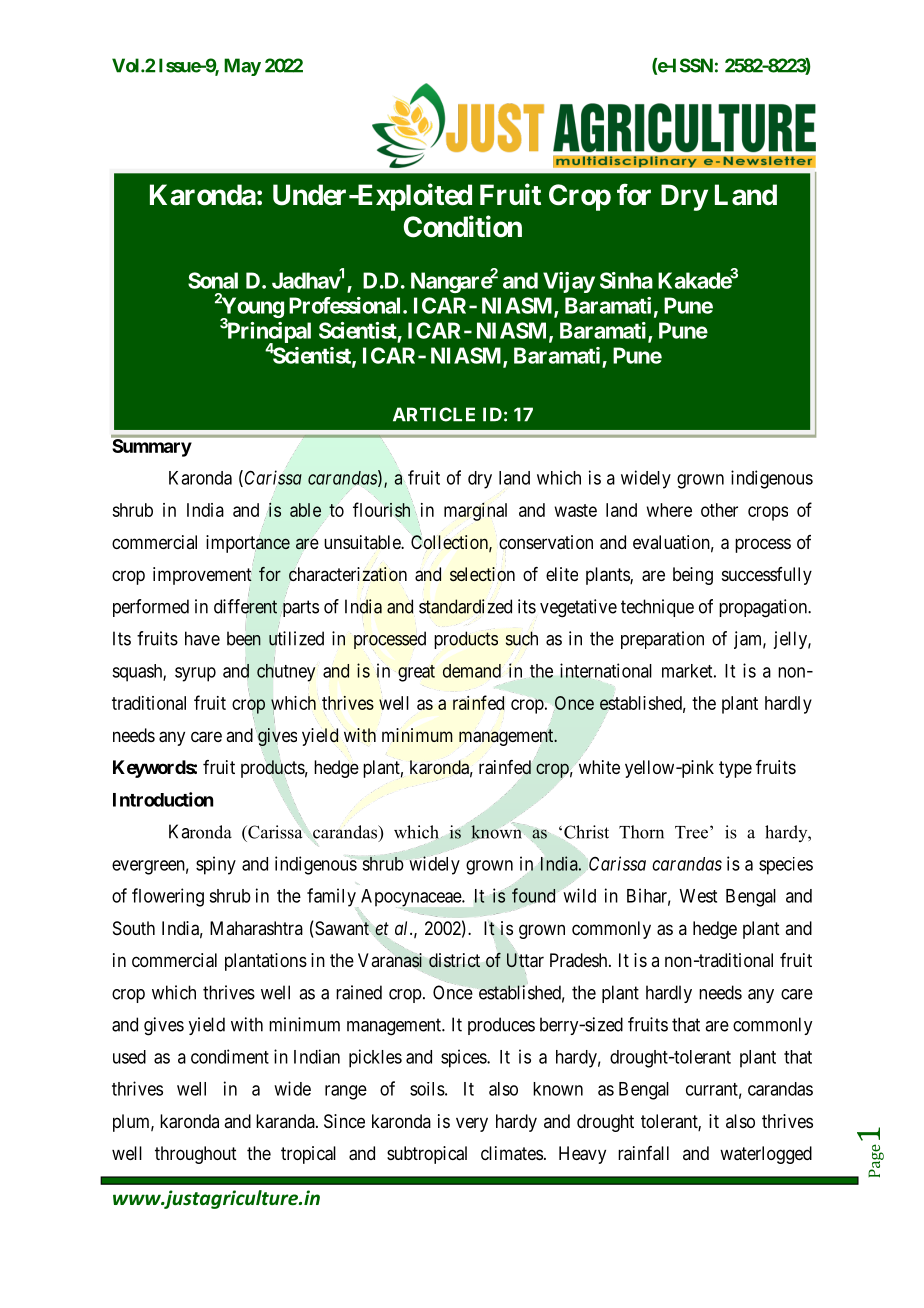  Describe the element at coordinates (242, 67) in the screenshot. I see `May` at that location.
